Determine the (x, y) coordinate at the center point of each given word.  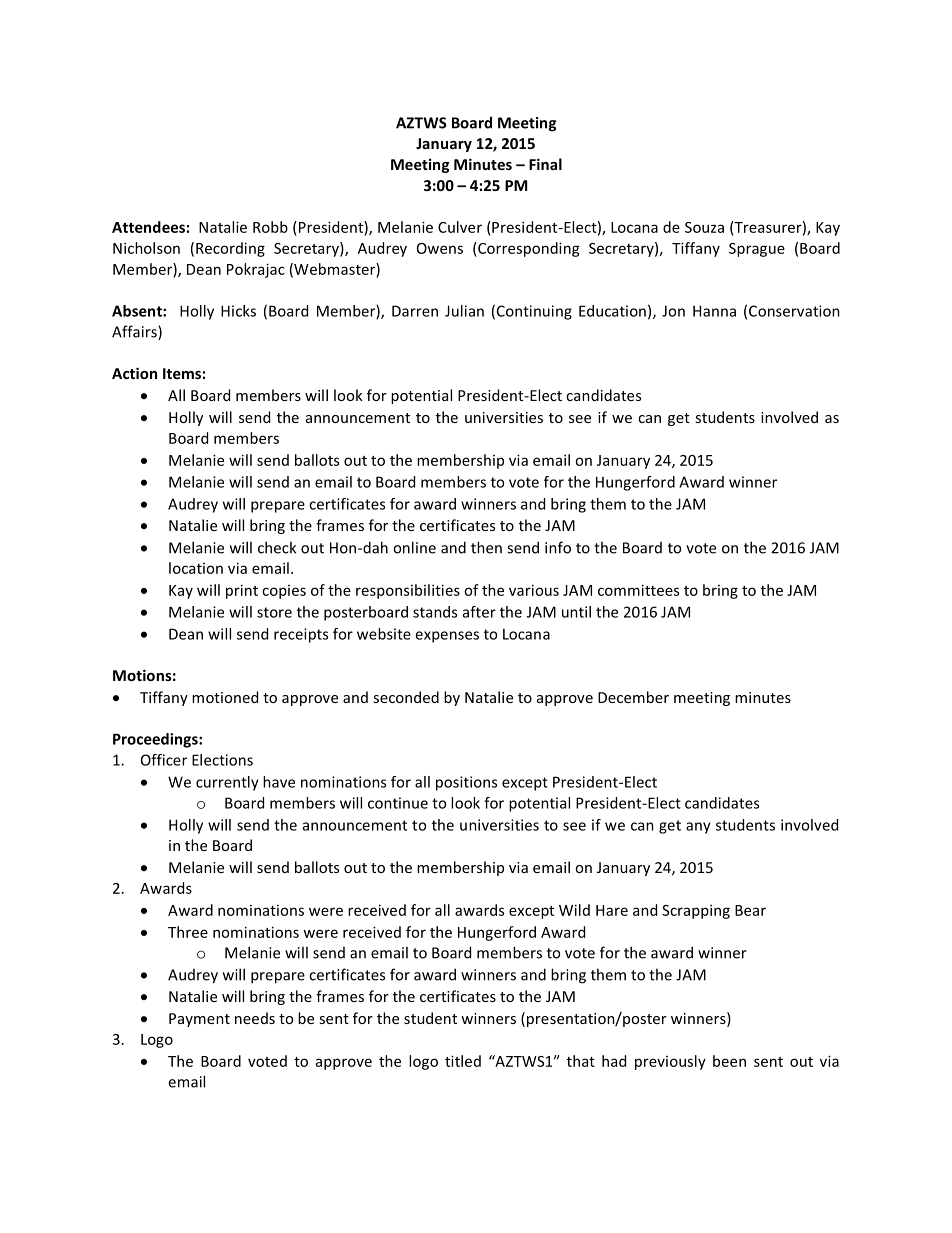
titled (463, 1061)
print (242, 591)
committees (638, 590)
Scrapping (696, 911)
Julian (464, 311)
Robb (270, 227)
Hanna (714, 311)
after (479, 612)
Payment (199, 1020)
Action (134, 373)
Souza (704, 227)
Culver (460, 227)
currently (227, 783)
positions (466, 783)
